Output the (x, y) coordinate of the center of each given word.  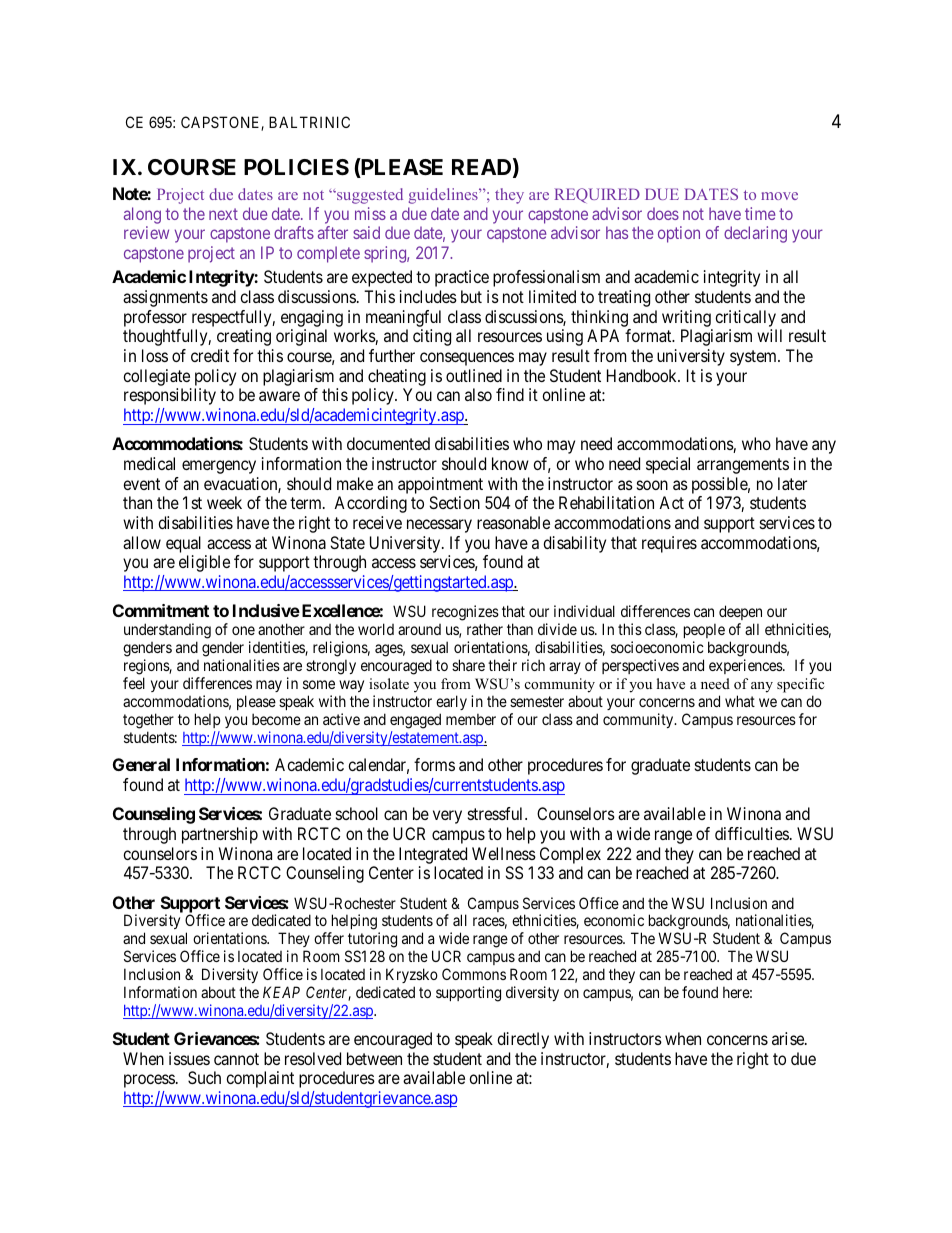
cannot (236, 1059)
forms (434, 764)
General (141, 764)
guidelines (444, 196)
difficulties (752, 833)
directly (523, 1040)
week (224, 502)
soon (652, 485)
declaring (755, 234)
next (223, 214)
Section (454, 502)
